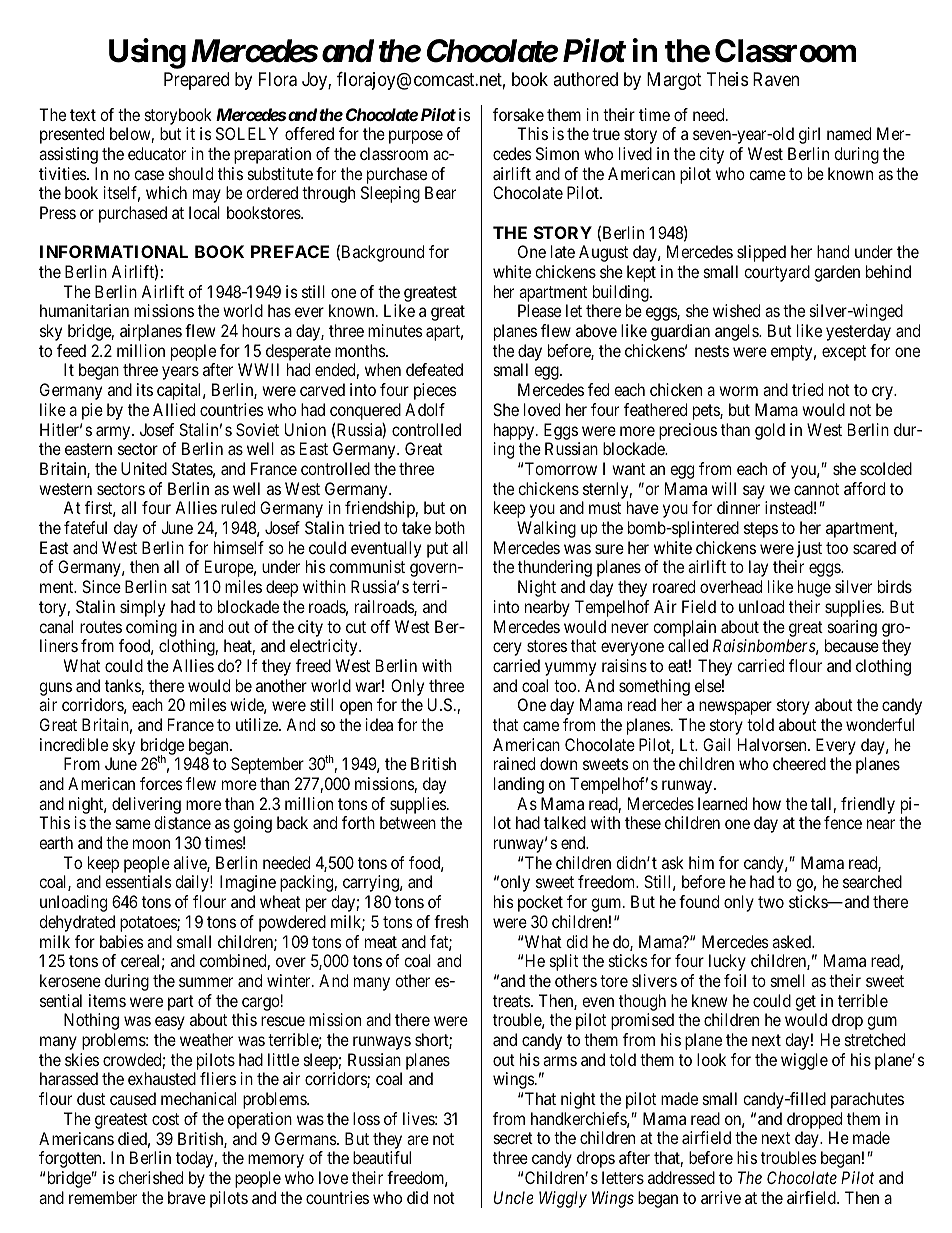 The width and height of the screenshot is (952, 1233). What do you see at coordinates (570, 669) in the screenshot?
I see `yummy` at bounding box center [570, 669].
